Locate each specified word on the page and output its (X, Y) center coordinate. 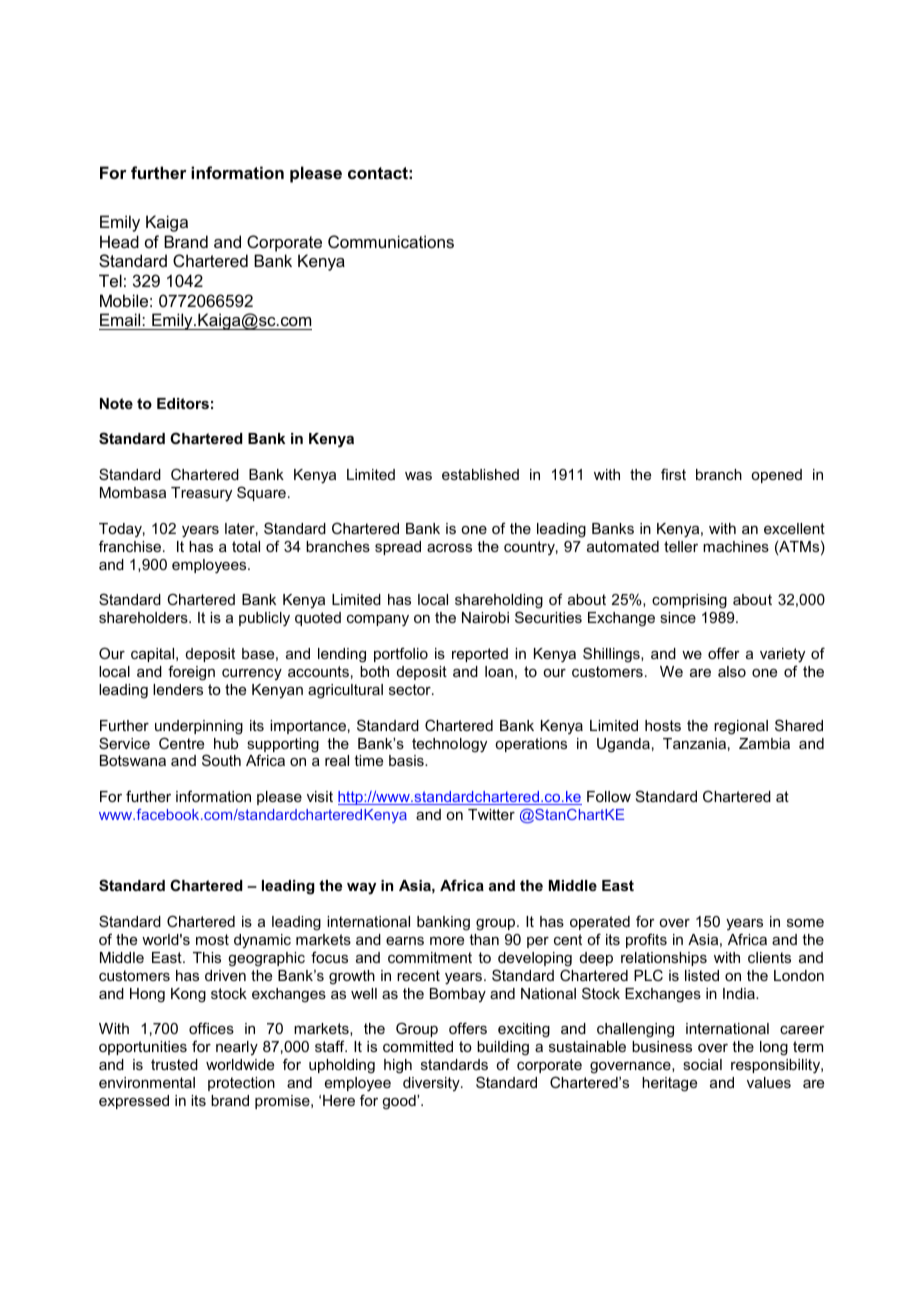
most (212, 939)
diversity (432, 1084)
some (805, 923)
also (732, 671)
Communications (391, 241)
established (480, 474)
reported (480, 655)
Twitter (491, 814)
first (673, 474)
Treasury (201, 494)
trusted (174, 1064)
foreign (191, 673)
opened (776, 476)
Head (119, 241)
